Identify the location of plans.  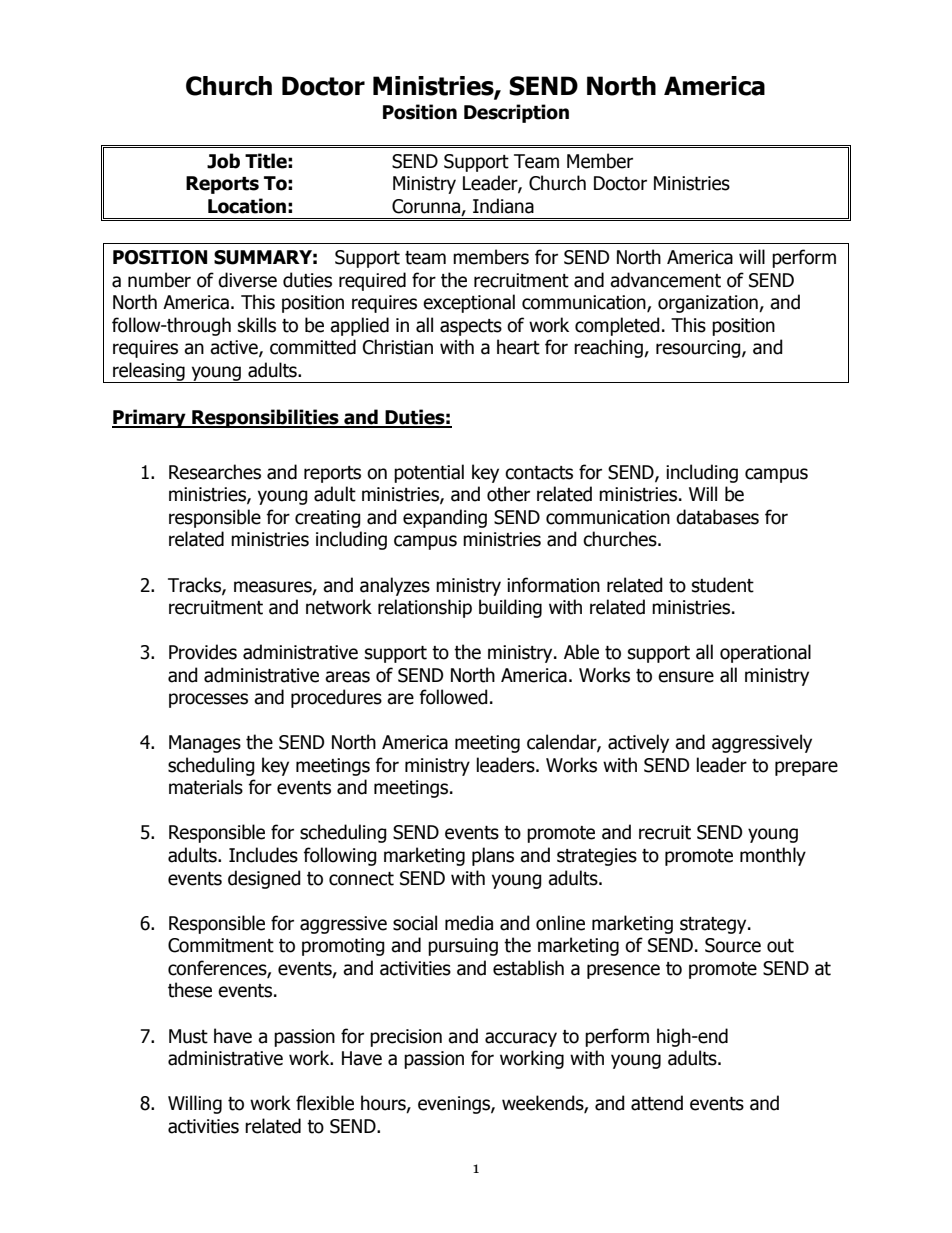
(493, 856).
